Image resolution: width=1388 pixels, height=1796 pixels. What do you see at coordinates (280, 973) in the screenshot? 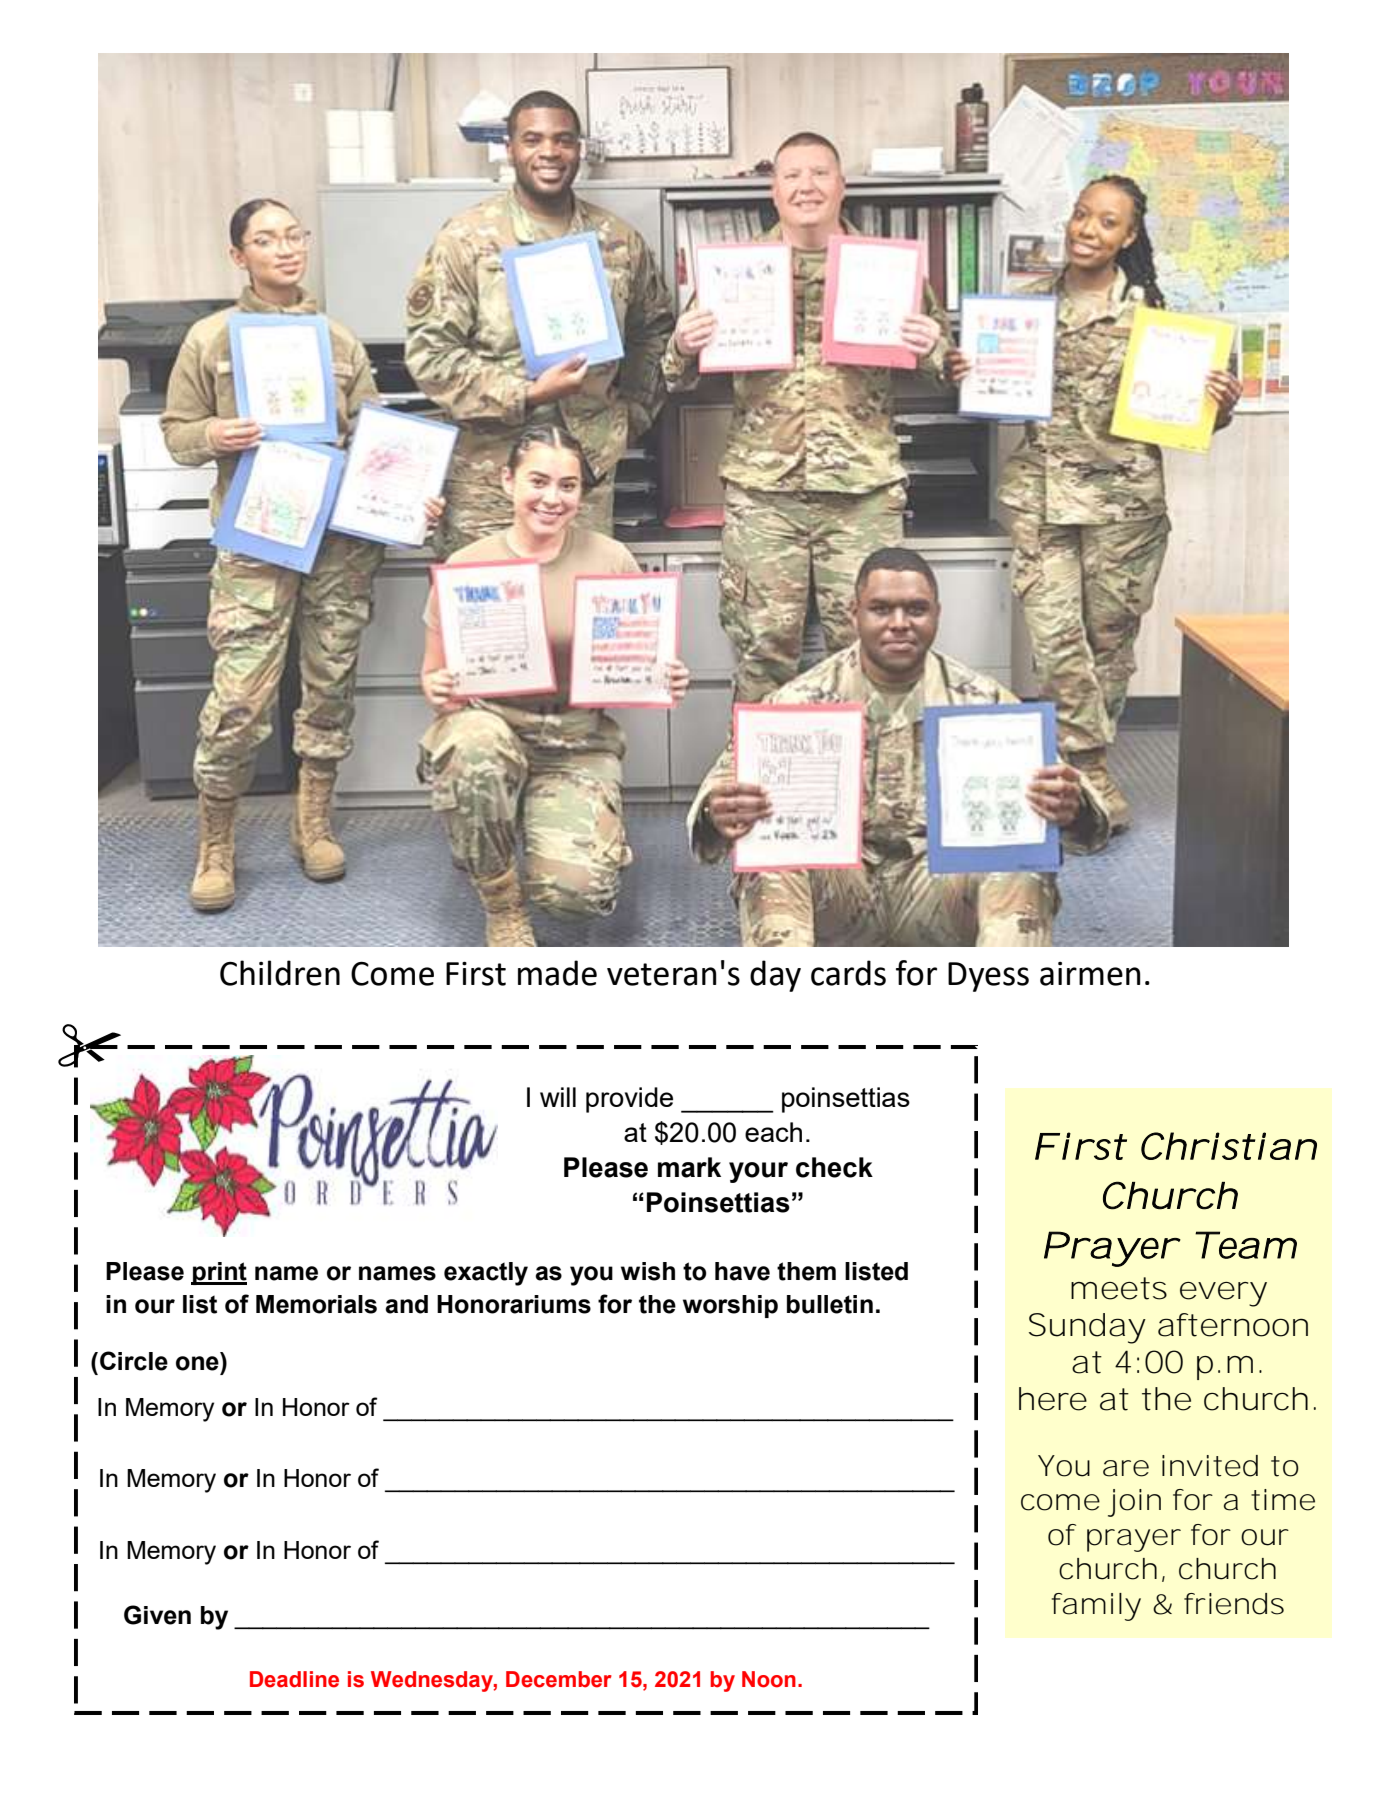
I see `Children` at bounding box center [280, 973].
